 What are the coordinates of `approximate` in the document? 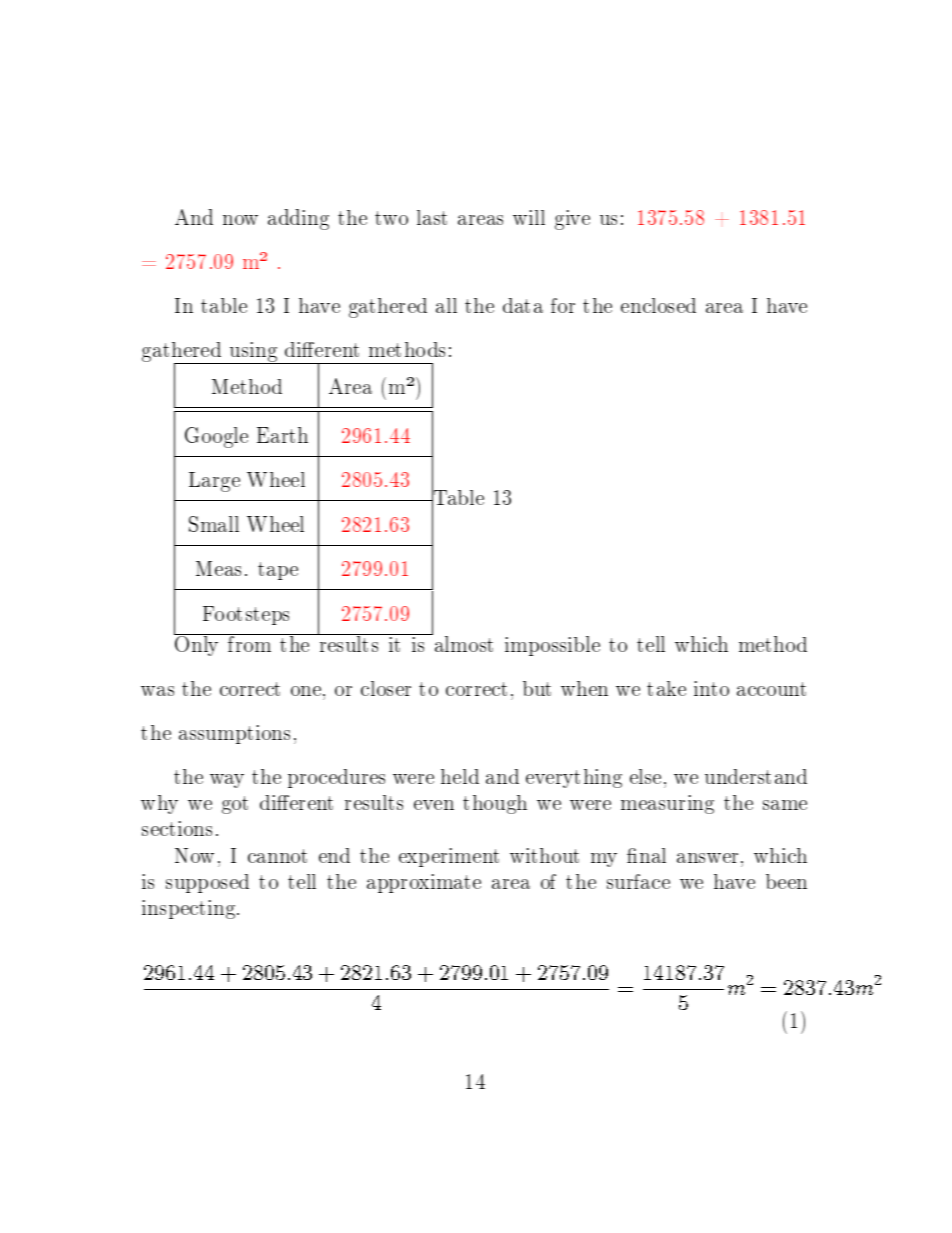 It's located at (424, 883).
